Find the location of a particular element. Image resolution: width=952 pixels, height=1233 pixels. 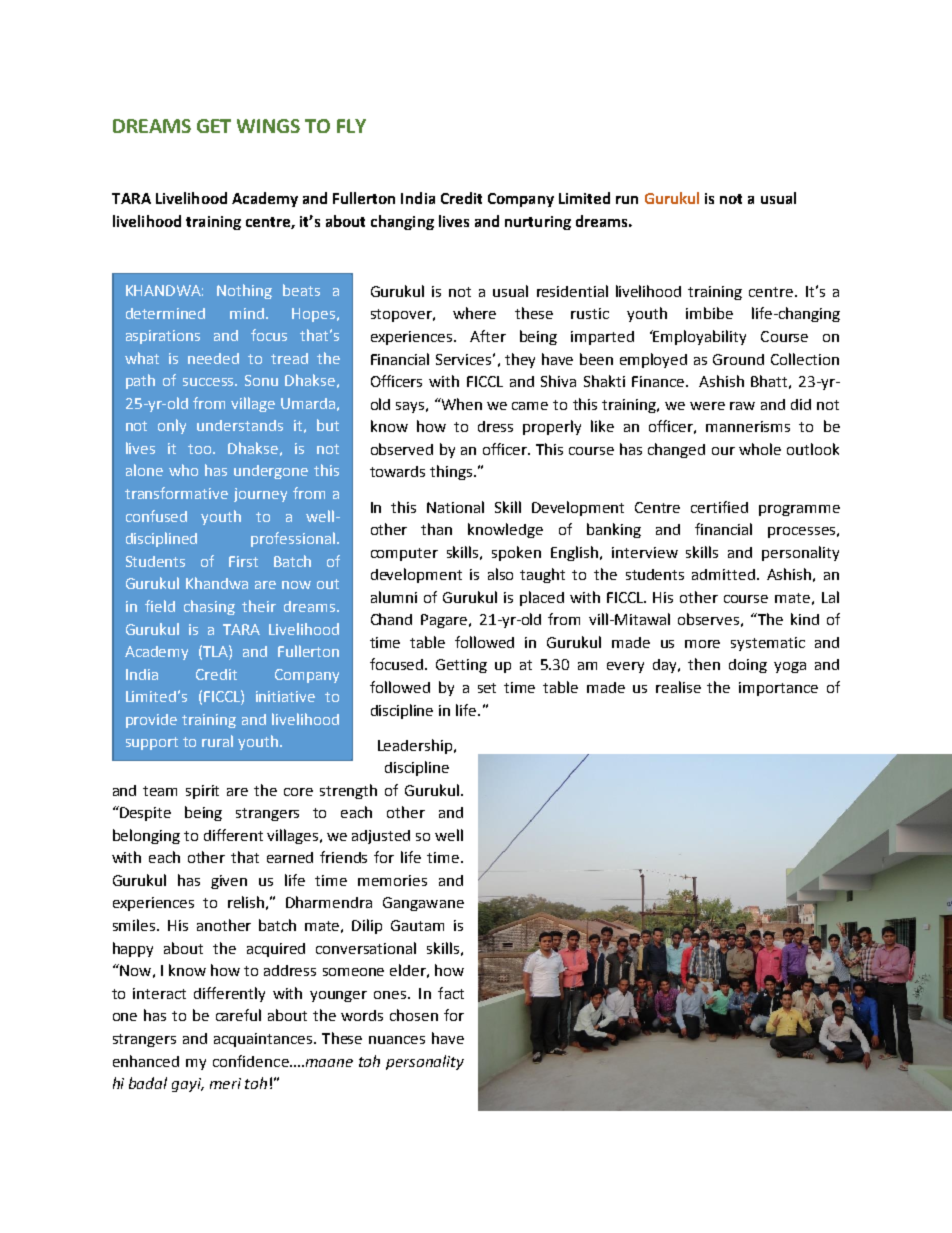

needed is located at coordinates (213, 358).
